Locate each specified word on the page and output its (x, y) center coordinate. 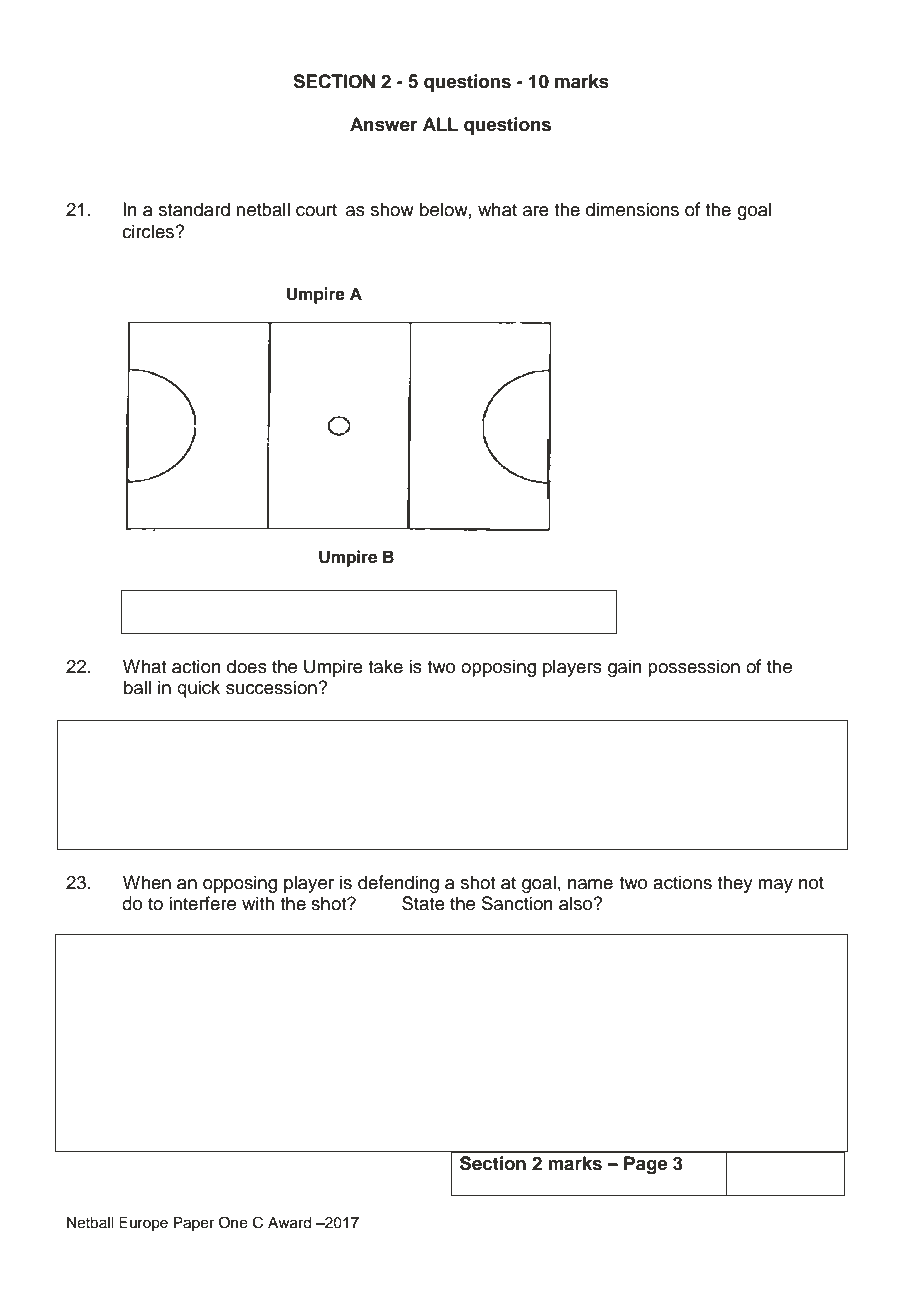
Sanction (517, 903)
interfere (202, 903)
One (233, 1222)
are (536, 211)
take (385, 666)
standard (194, 209)
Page (646, 1165)
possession (694, 668)
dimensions (632, 209)
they (735, 884)
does (247, 666)
